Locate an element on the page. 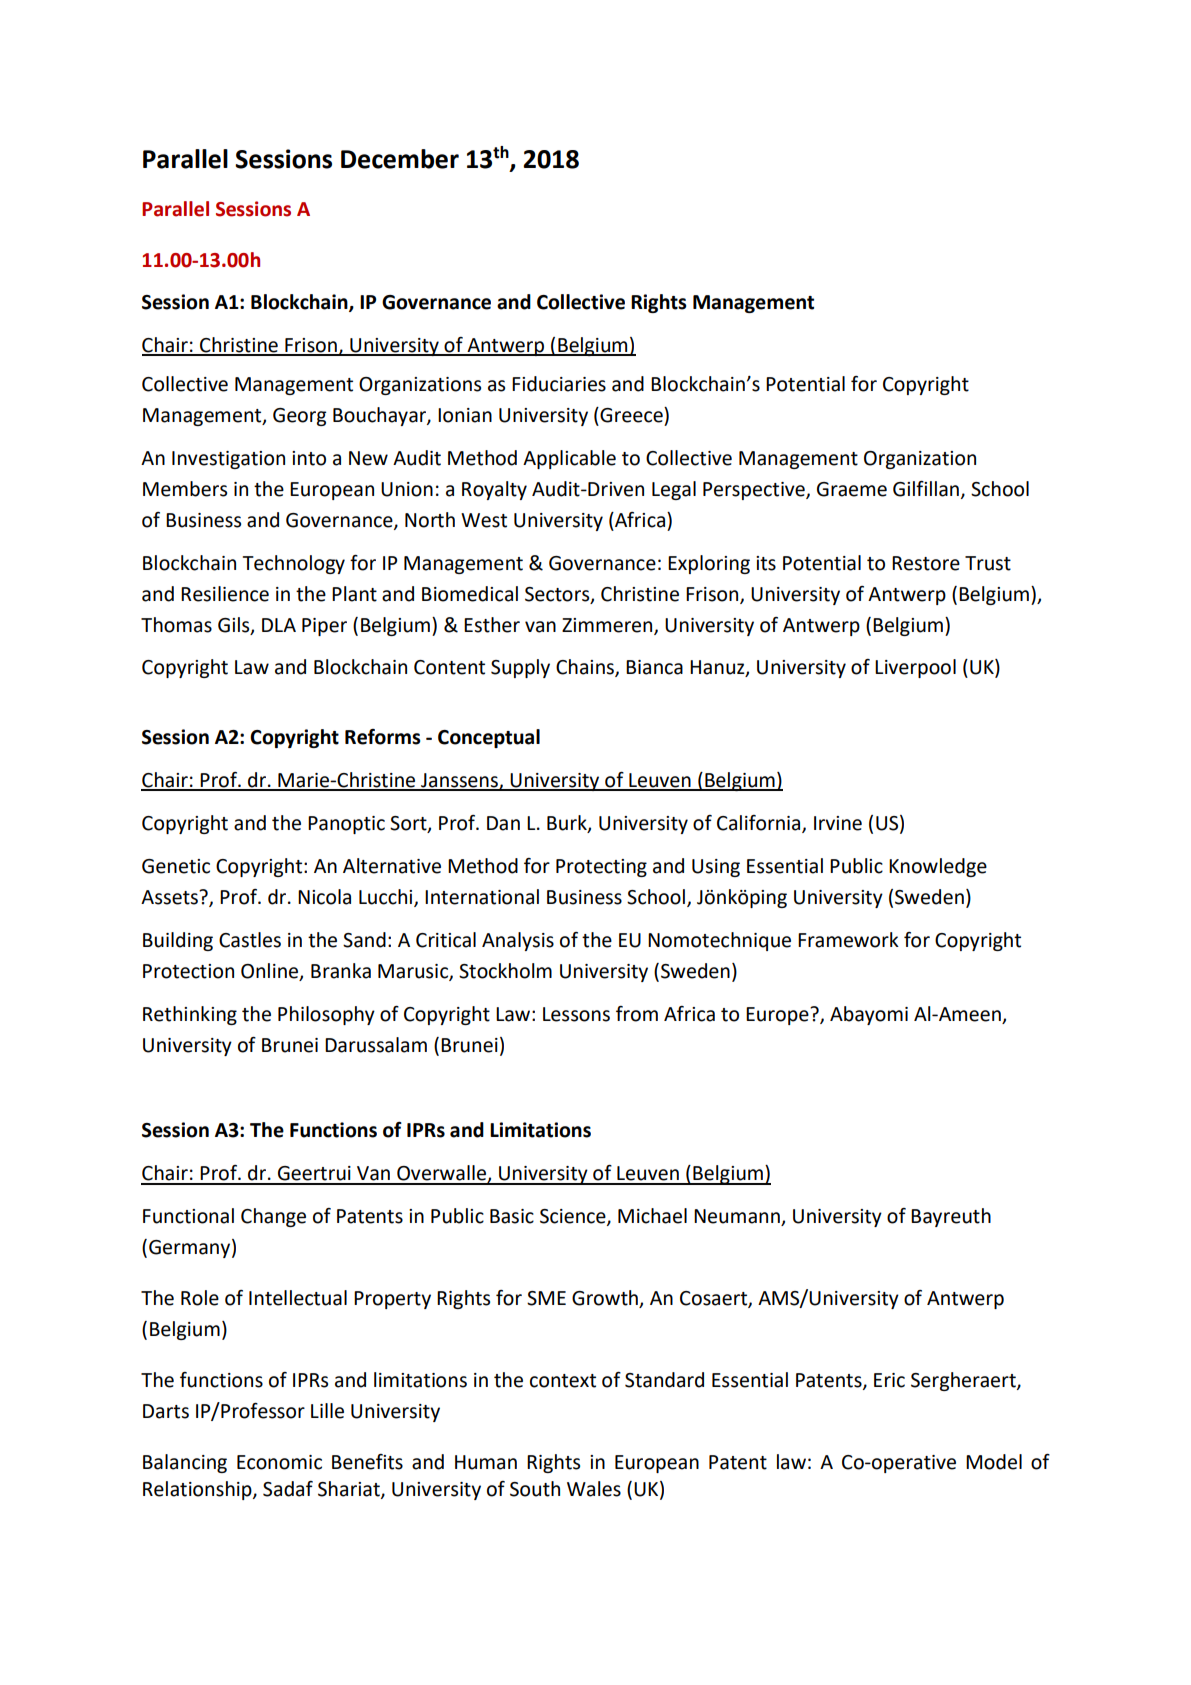 The width and height of the page is (1191, 1685). Graeme is located at coordinates (852, 489).
